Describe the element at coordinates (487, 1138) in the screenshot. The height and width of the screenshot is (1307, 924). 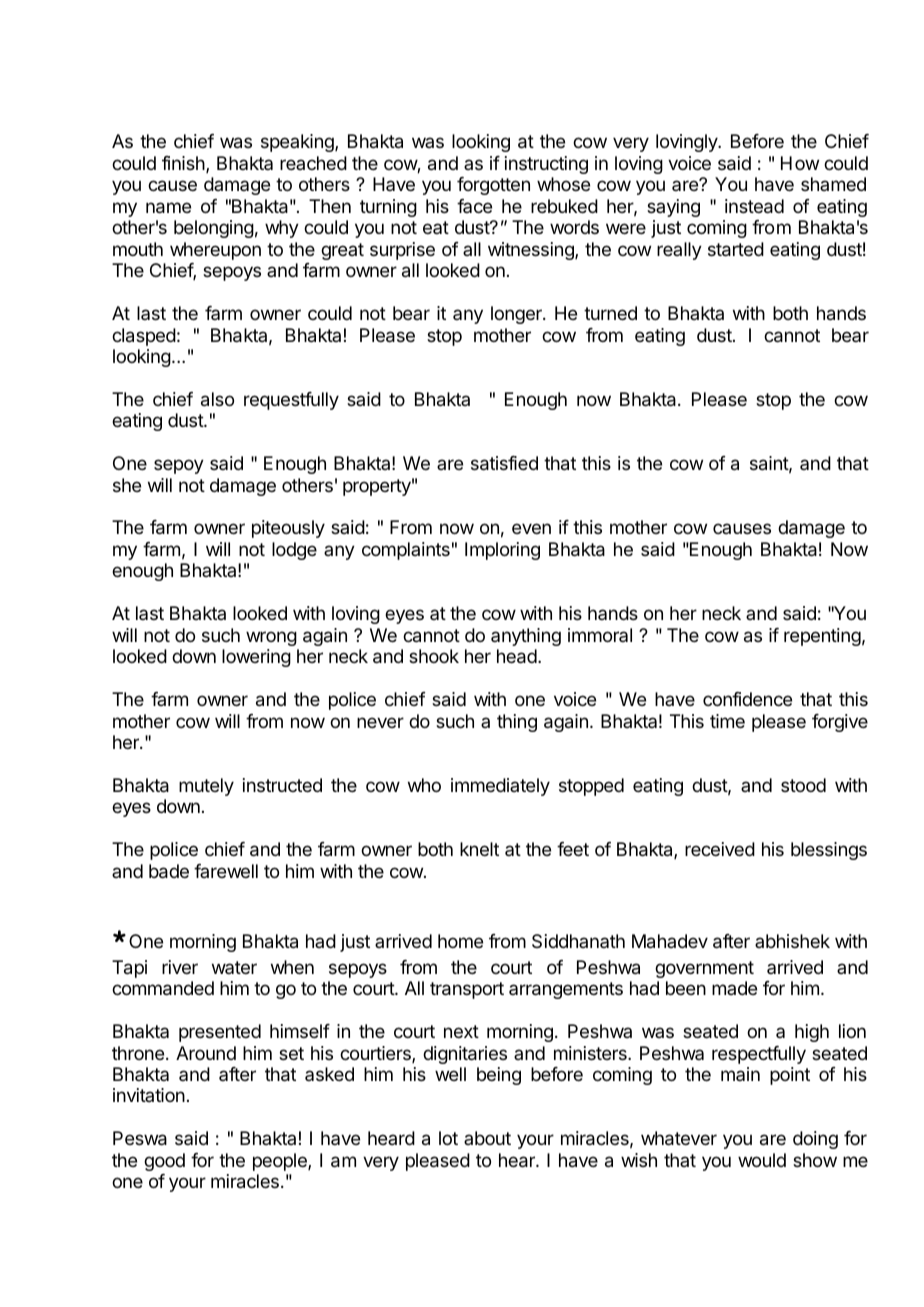
I see `about` at that location.
